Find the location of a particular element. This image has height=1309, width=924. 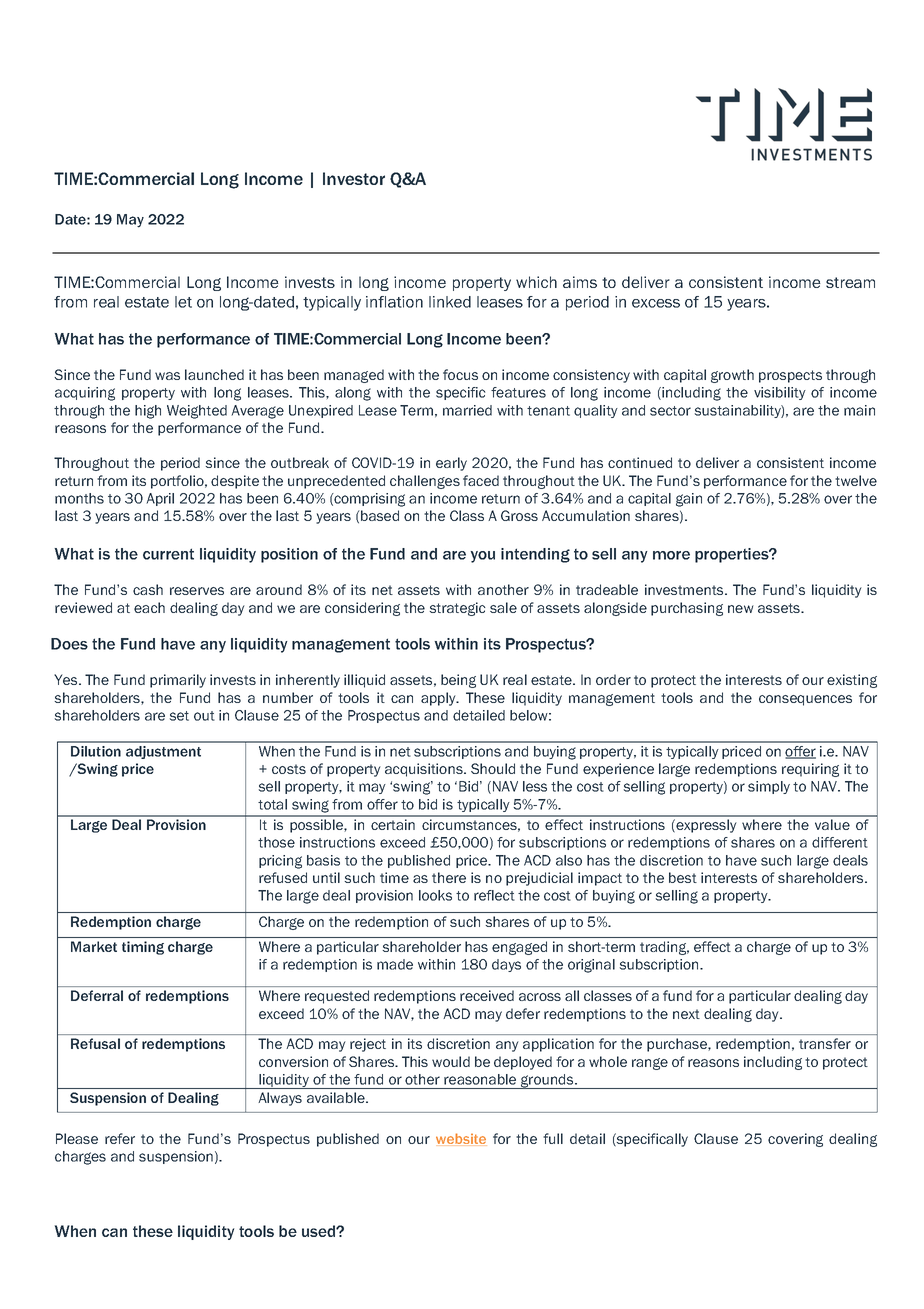

current is located at coordinates (168, 554).
